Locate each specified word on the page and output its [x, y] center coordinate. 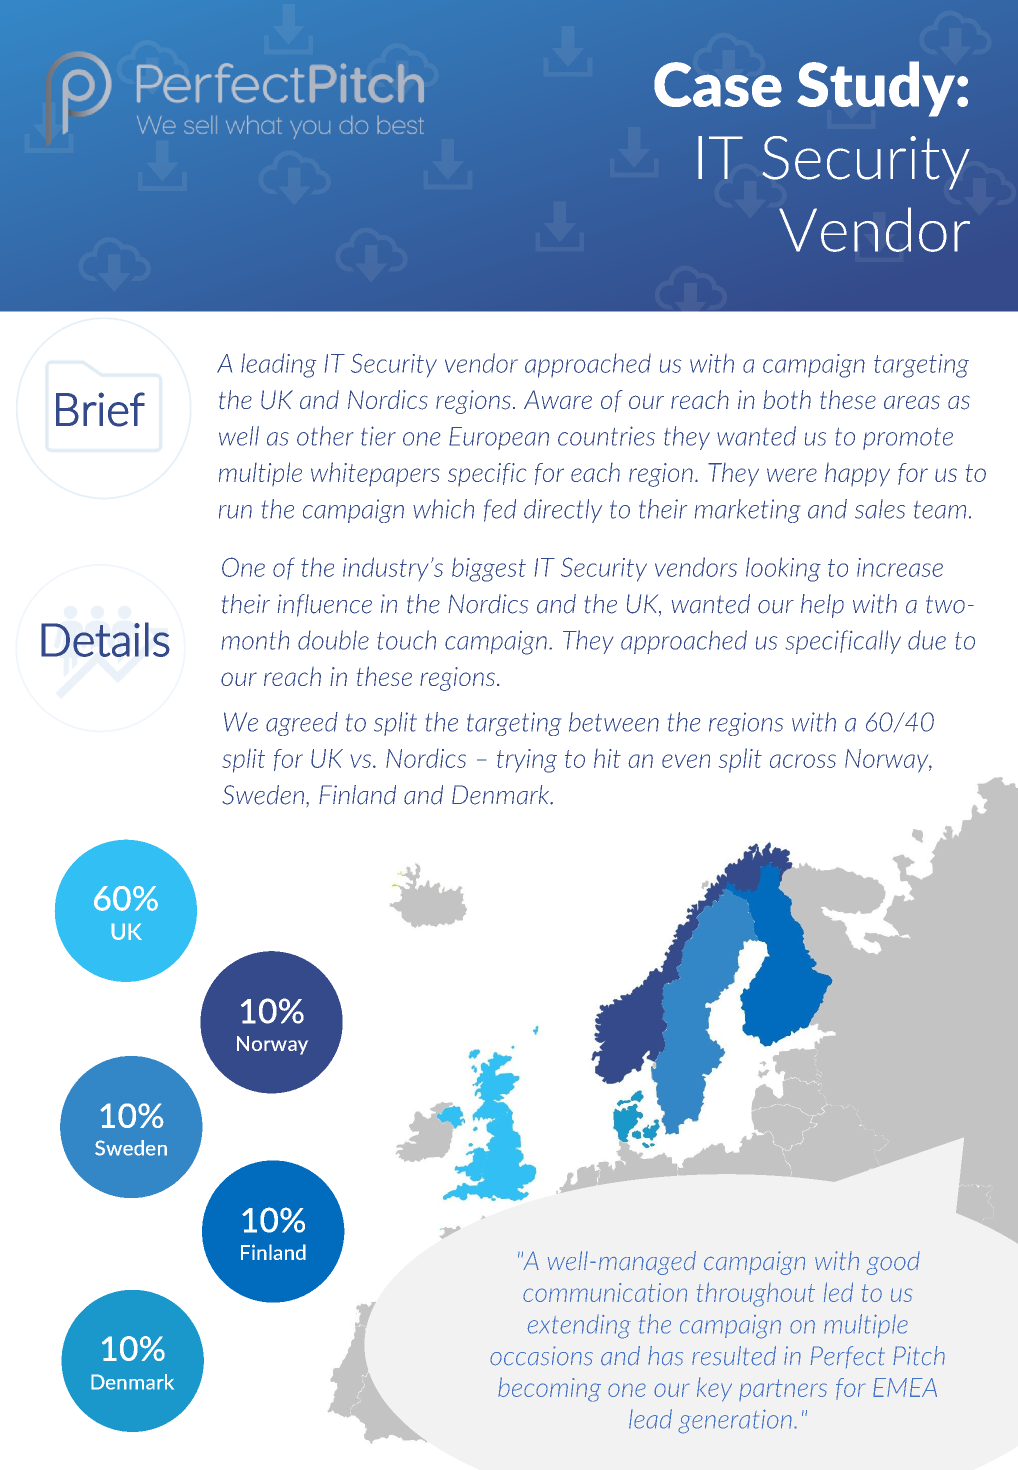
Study [877, 89]
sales [880, 509]
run [235, 512]
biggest [489, 570]
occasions [541, 1356]
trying [527, 761]
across [803, 761]
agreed [302, 724]
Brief [100, 409]
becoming [549, 1389]
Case [718, 84]
